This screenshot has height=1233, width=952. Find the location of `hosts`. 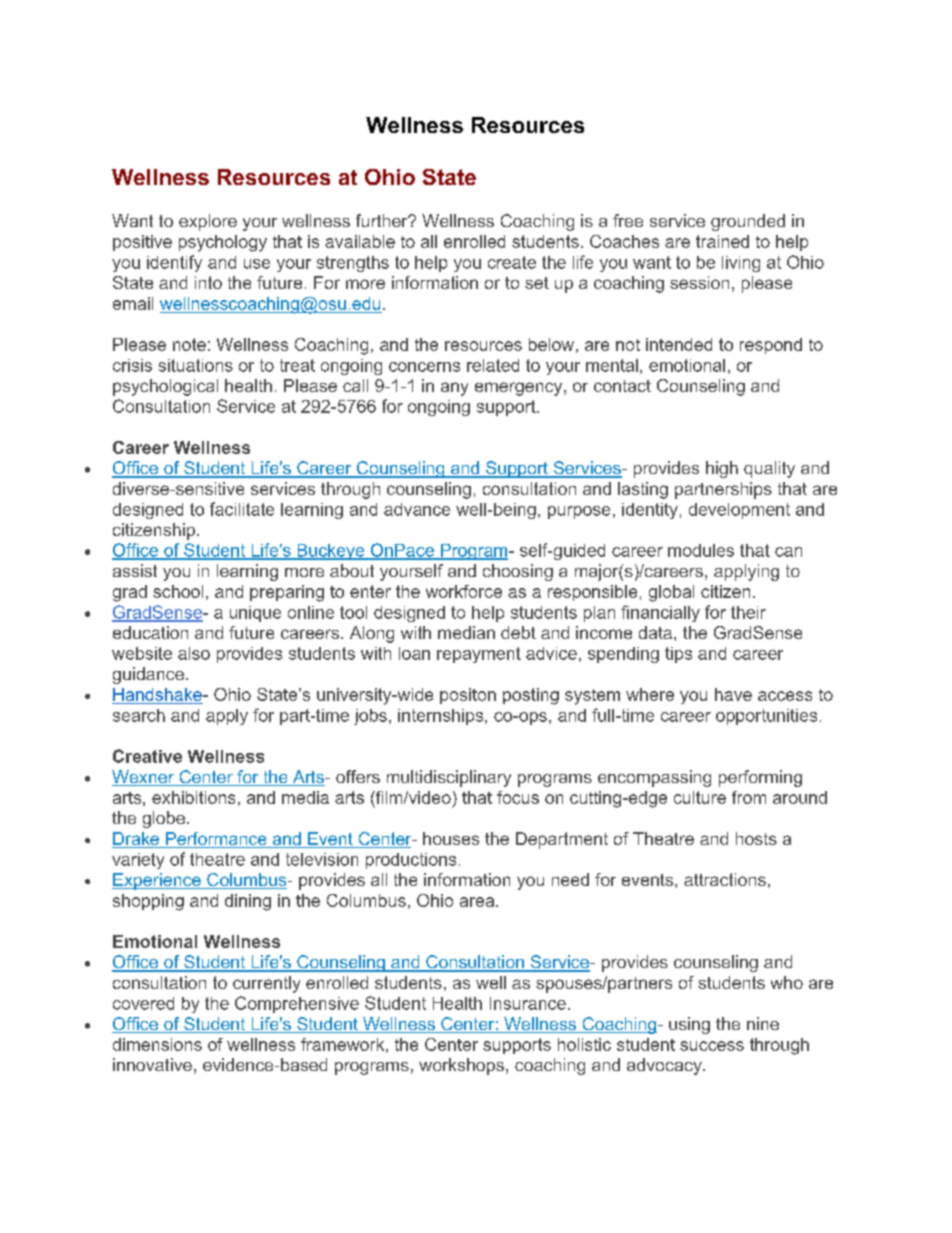

hosts is located at coordinates (756, 838).
